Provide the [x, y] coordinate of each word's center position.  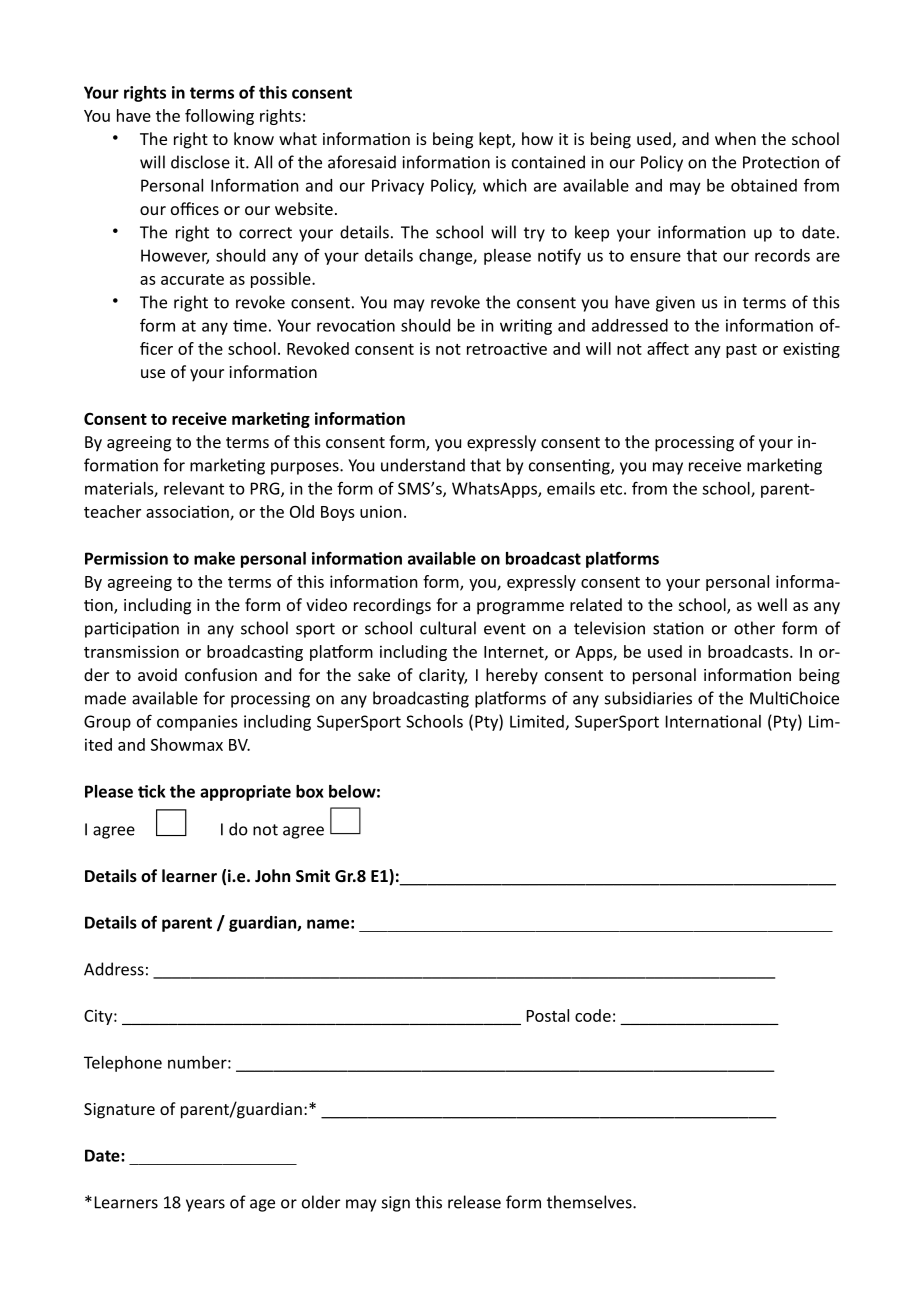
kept [496, 140]
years [205, 1205]
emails [571, 488]
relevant [194, 488]
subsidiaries [648, 698]
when [735, 138]
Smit [313, 875]
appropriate [245, 793]
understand [423, 465]
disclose [200, 162]
